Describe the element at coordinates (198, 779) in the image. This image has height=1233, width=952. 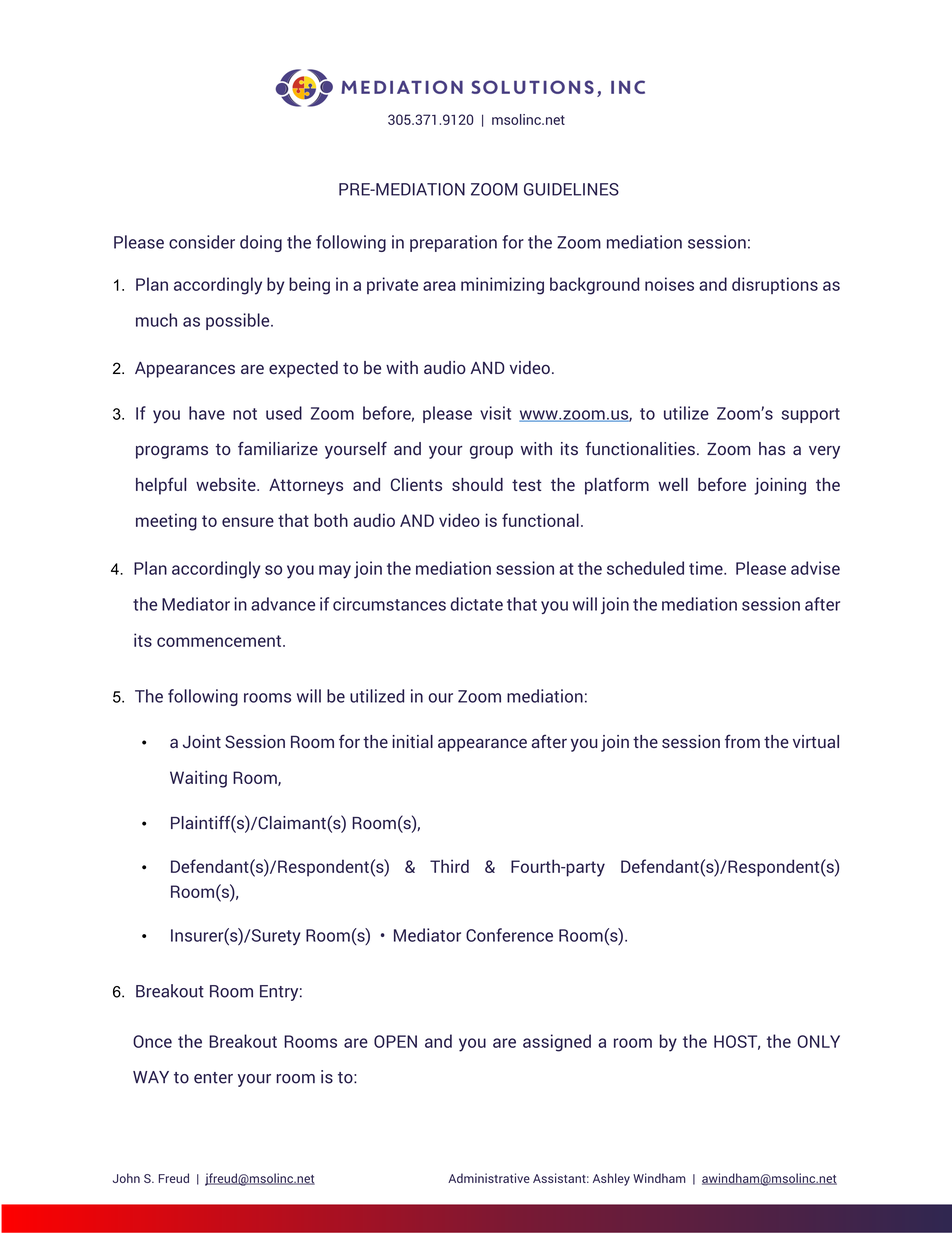
I see `Waiting` at that location.
